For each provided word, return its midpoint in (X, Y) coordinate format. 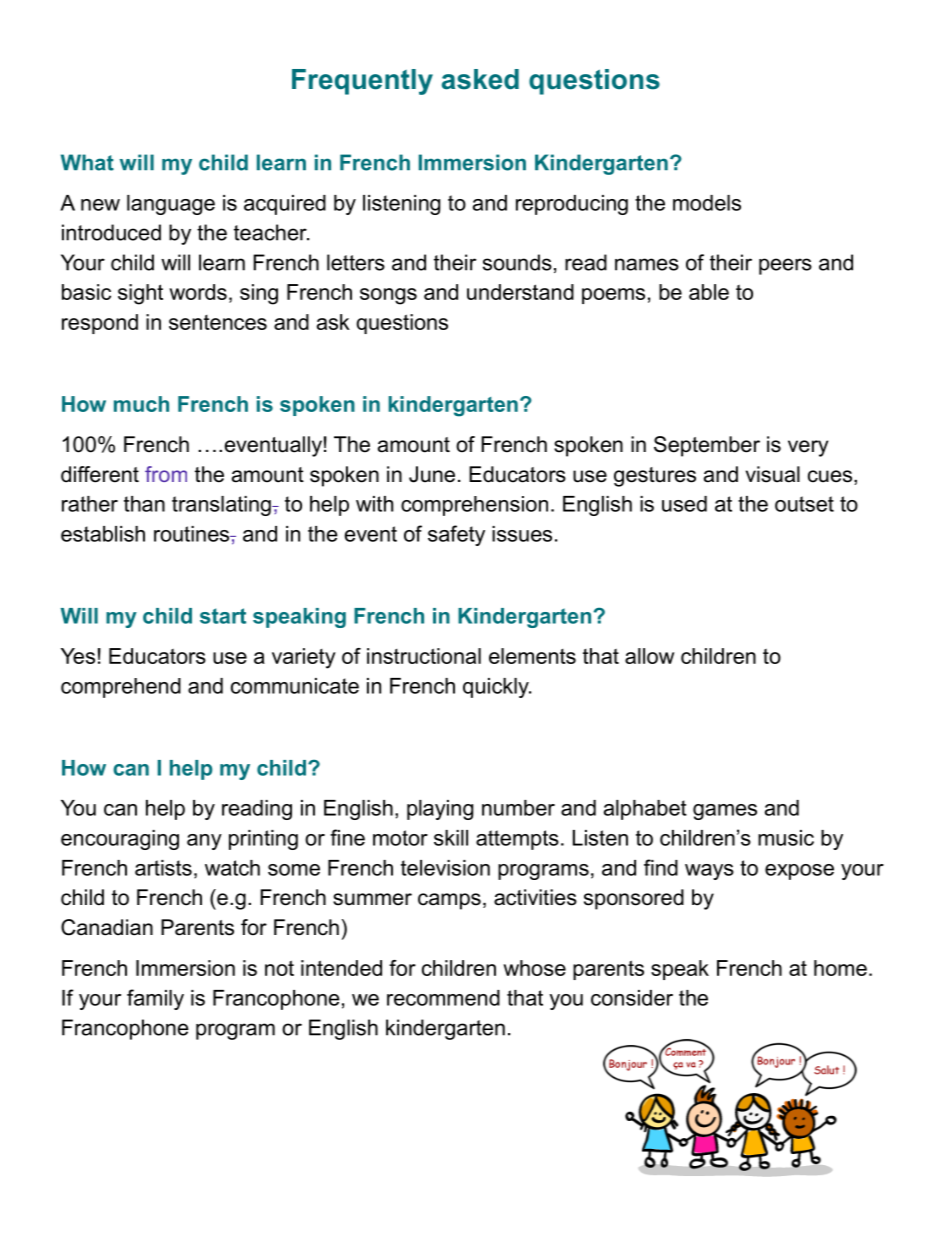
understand (520, 292)
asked (480, 79)
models (707, 203)
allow (649, 656)
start (223, 616)
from (166, 474)
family (155, 999)
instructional (424, 656)
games (725, 812)
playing (440, 810)
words (198, 292)
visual (773, 474)
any (204, 842)
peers (785, 266)
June (432, 474)
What (87, 162)
